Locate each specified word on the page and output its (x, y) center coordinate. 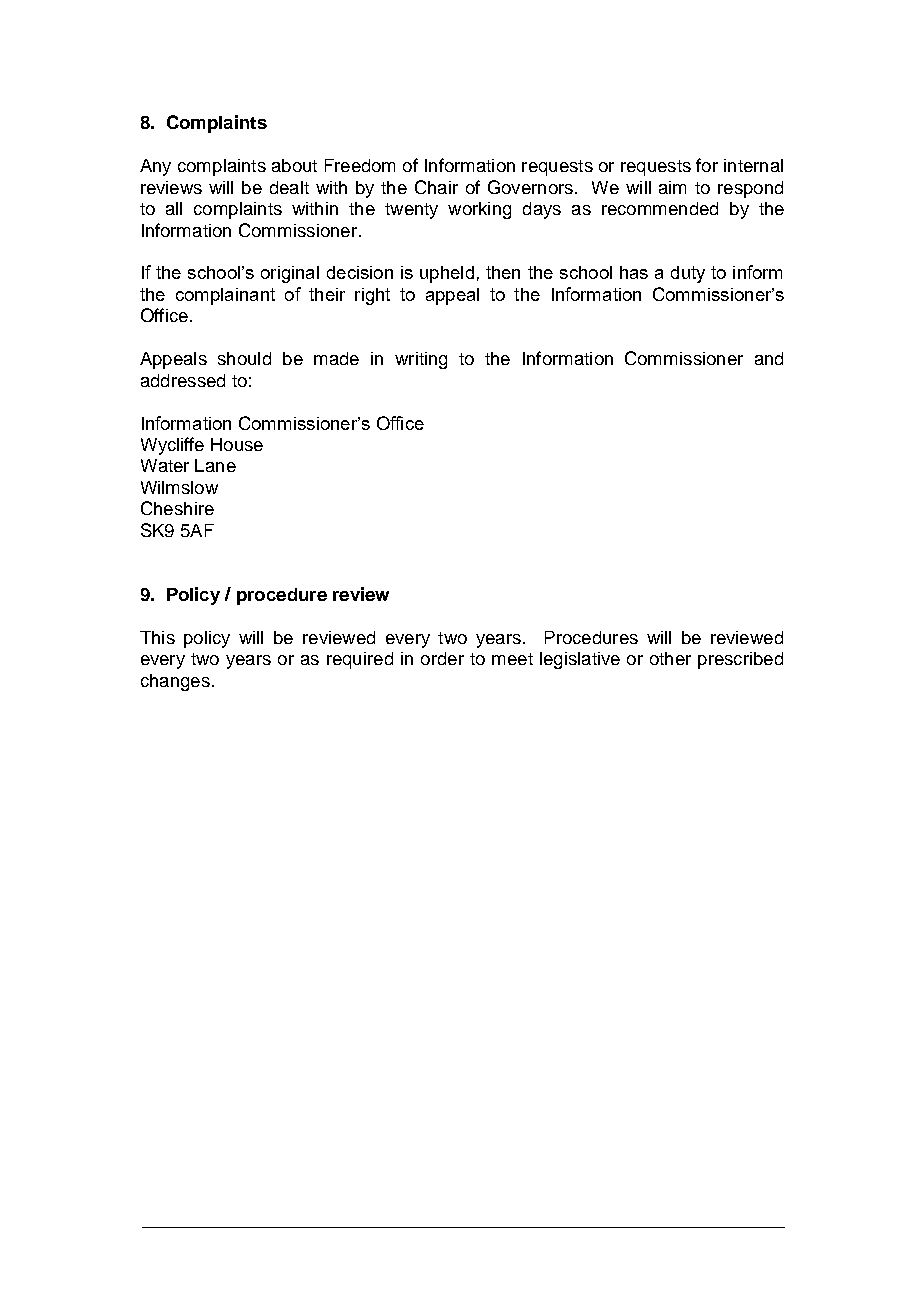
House (237, 444)
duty (688, 274)
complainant (225, 296)
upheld (447, 274)
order (442, 658)
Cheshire (177, 508)
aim (672, 187)
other (670, 658)
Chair (436, 187)
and (769, 358)
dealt (289, 187)
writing (421, 360)
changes (175, 682)
